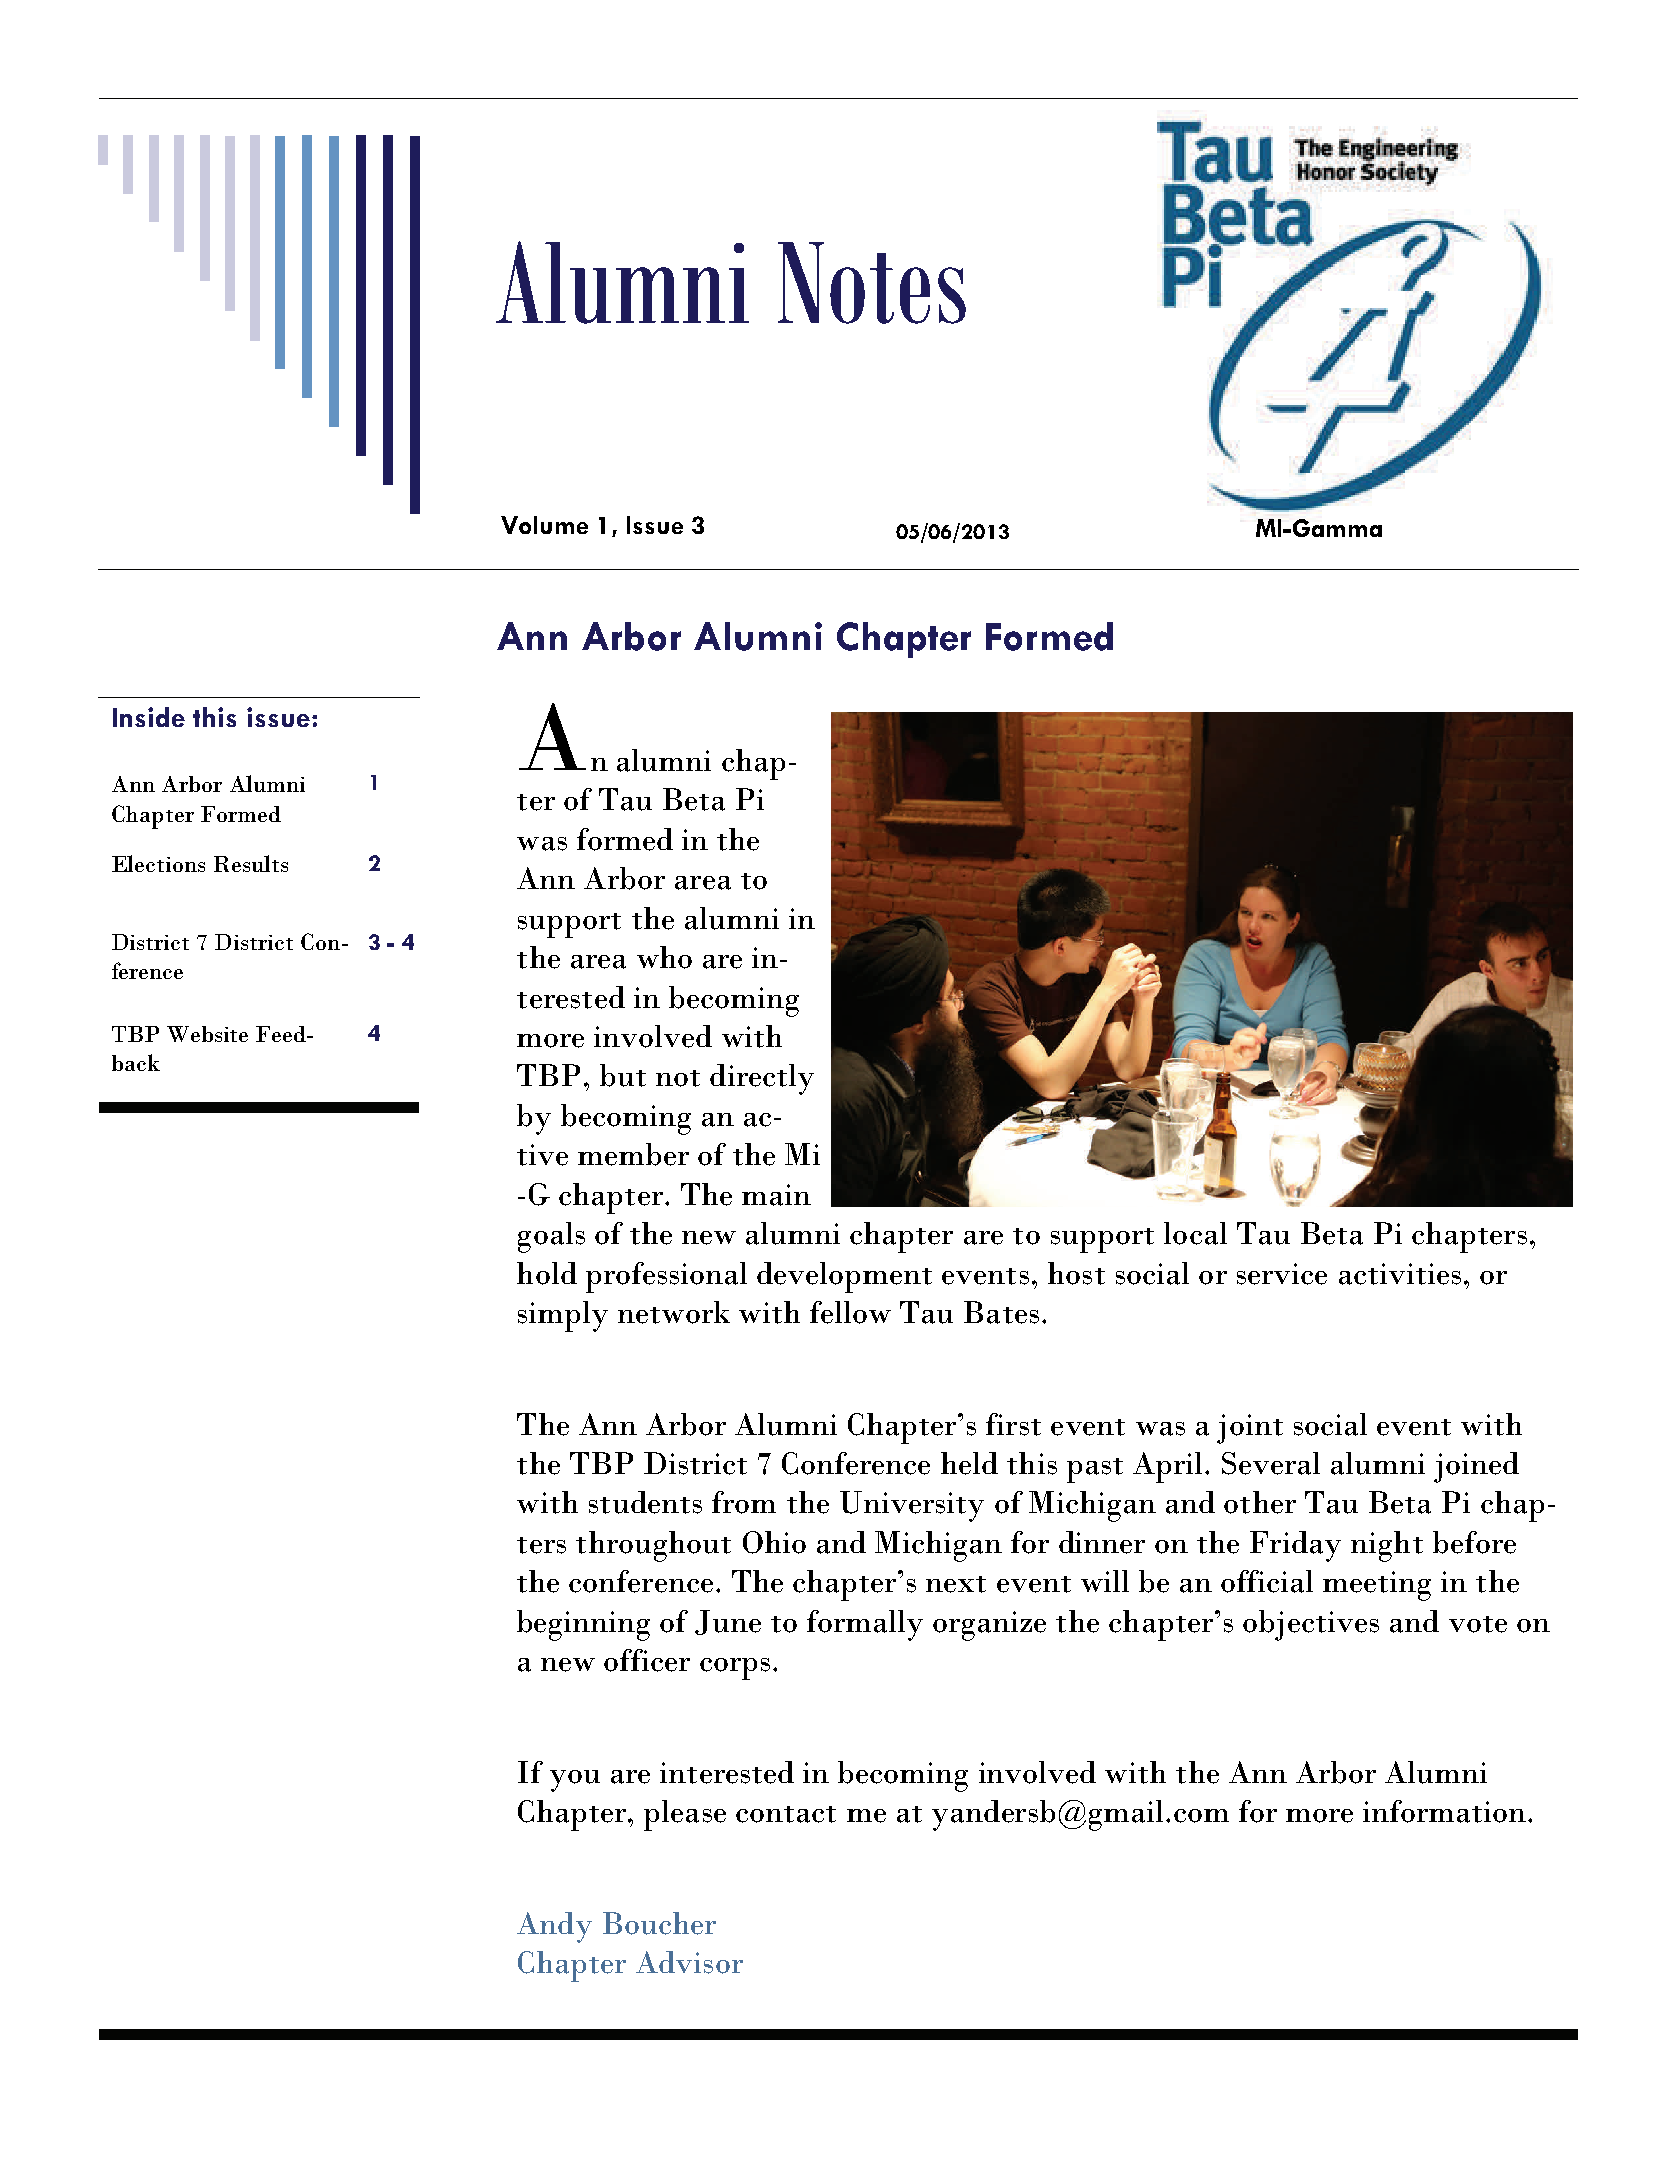 The image size is (1677, 2170). What do you see at coordinates (872, 283) in the document?
I see `Notes` at bounding box center [872, 283].
